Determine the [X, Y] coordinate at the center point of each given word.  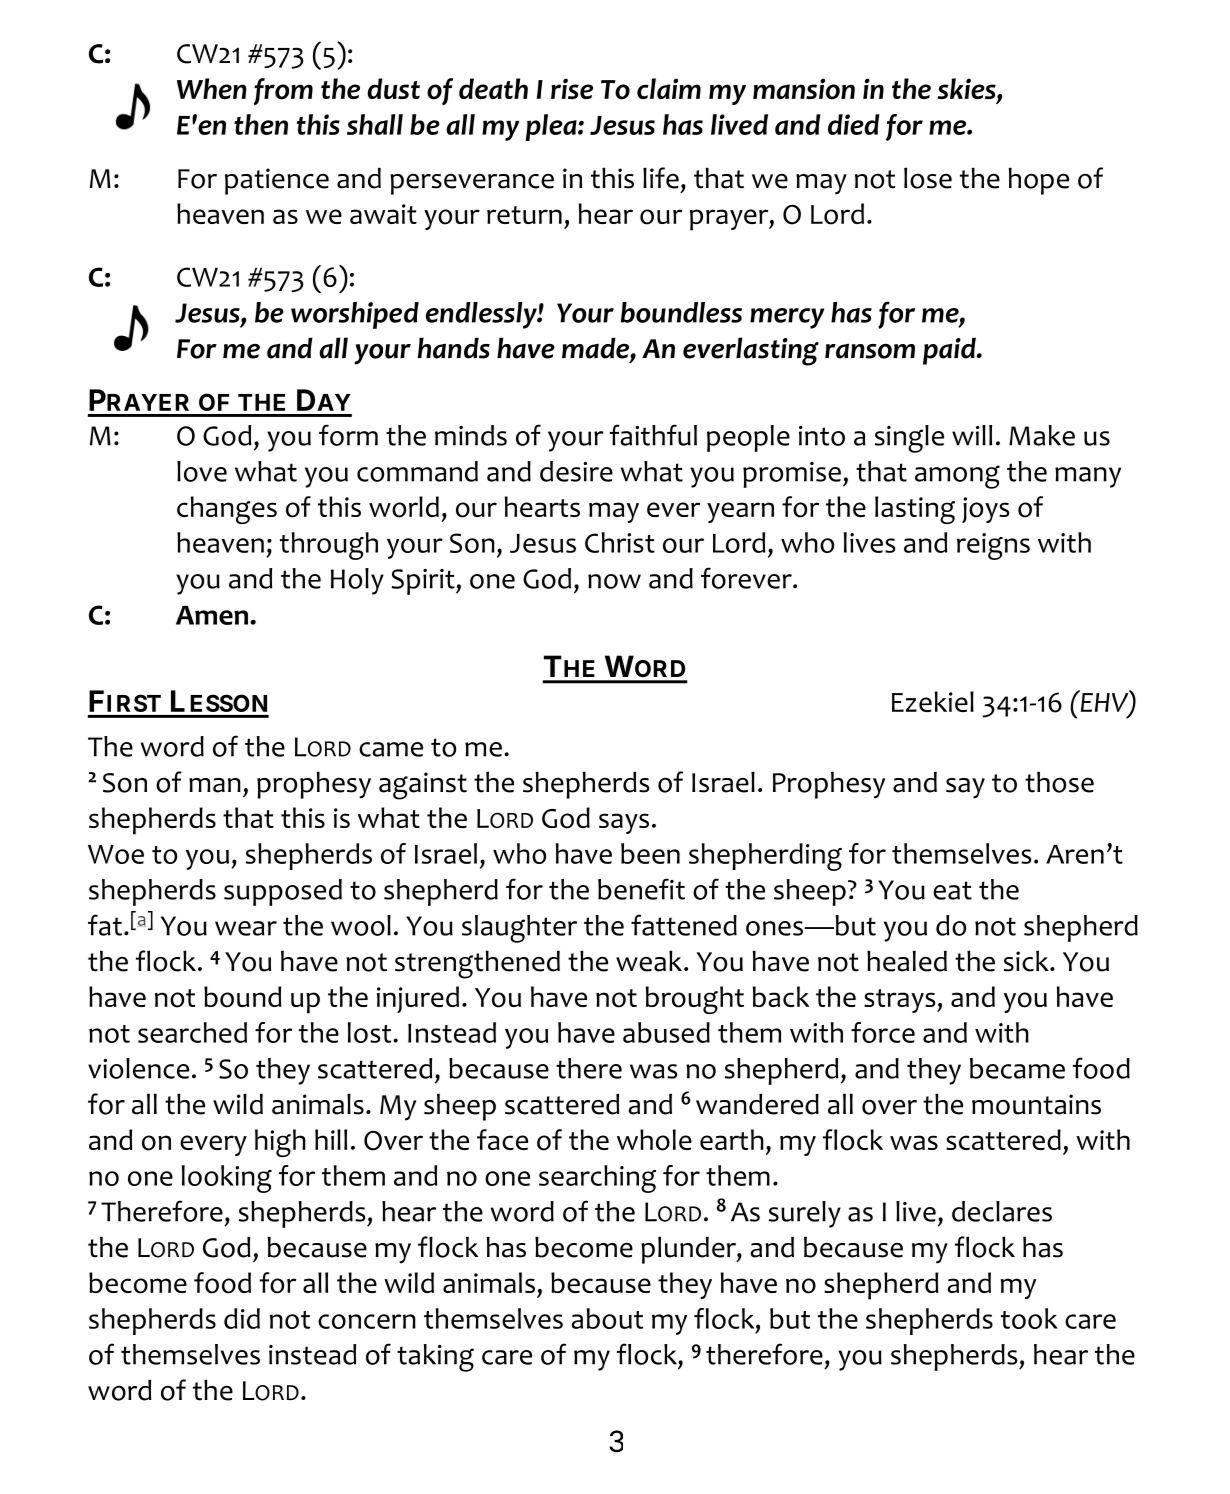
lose [928, 178]
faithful [653, 435]
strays [901, 1001]
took [1029, 1318]
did [242, 1318]
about [607, 1318]
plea [552, 127]
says [624, 823]
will [972, 435]
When [212, 88]
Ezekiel [933, 701]
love [202, 471]
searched [192, 1032]
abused [666, 1032]
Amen [212, 615]
